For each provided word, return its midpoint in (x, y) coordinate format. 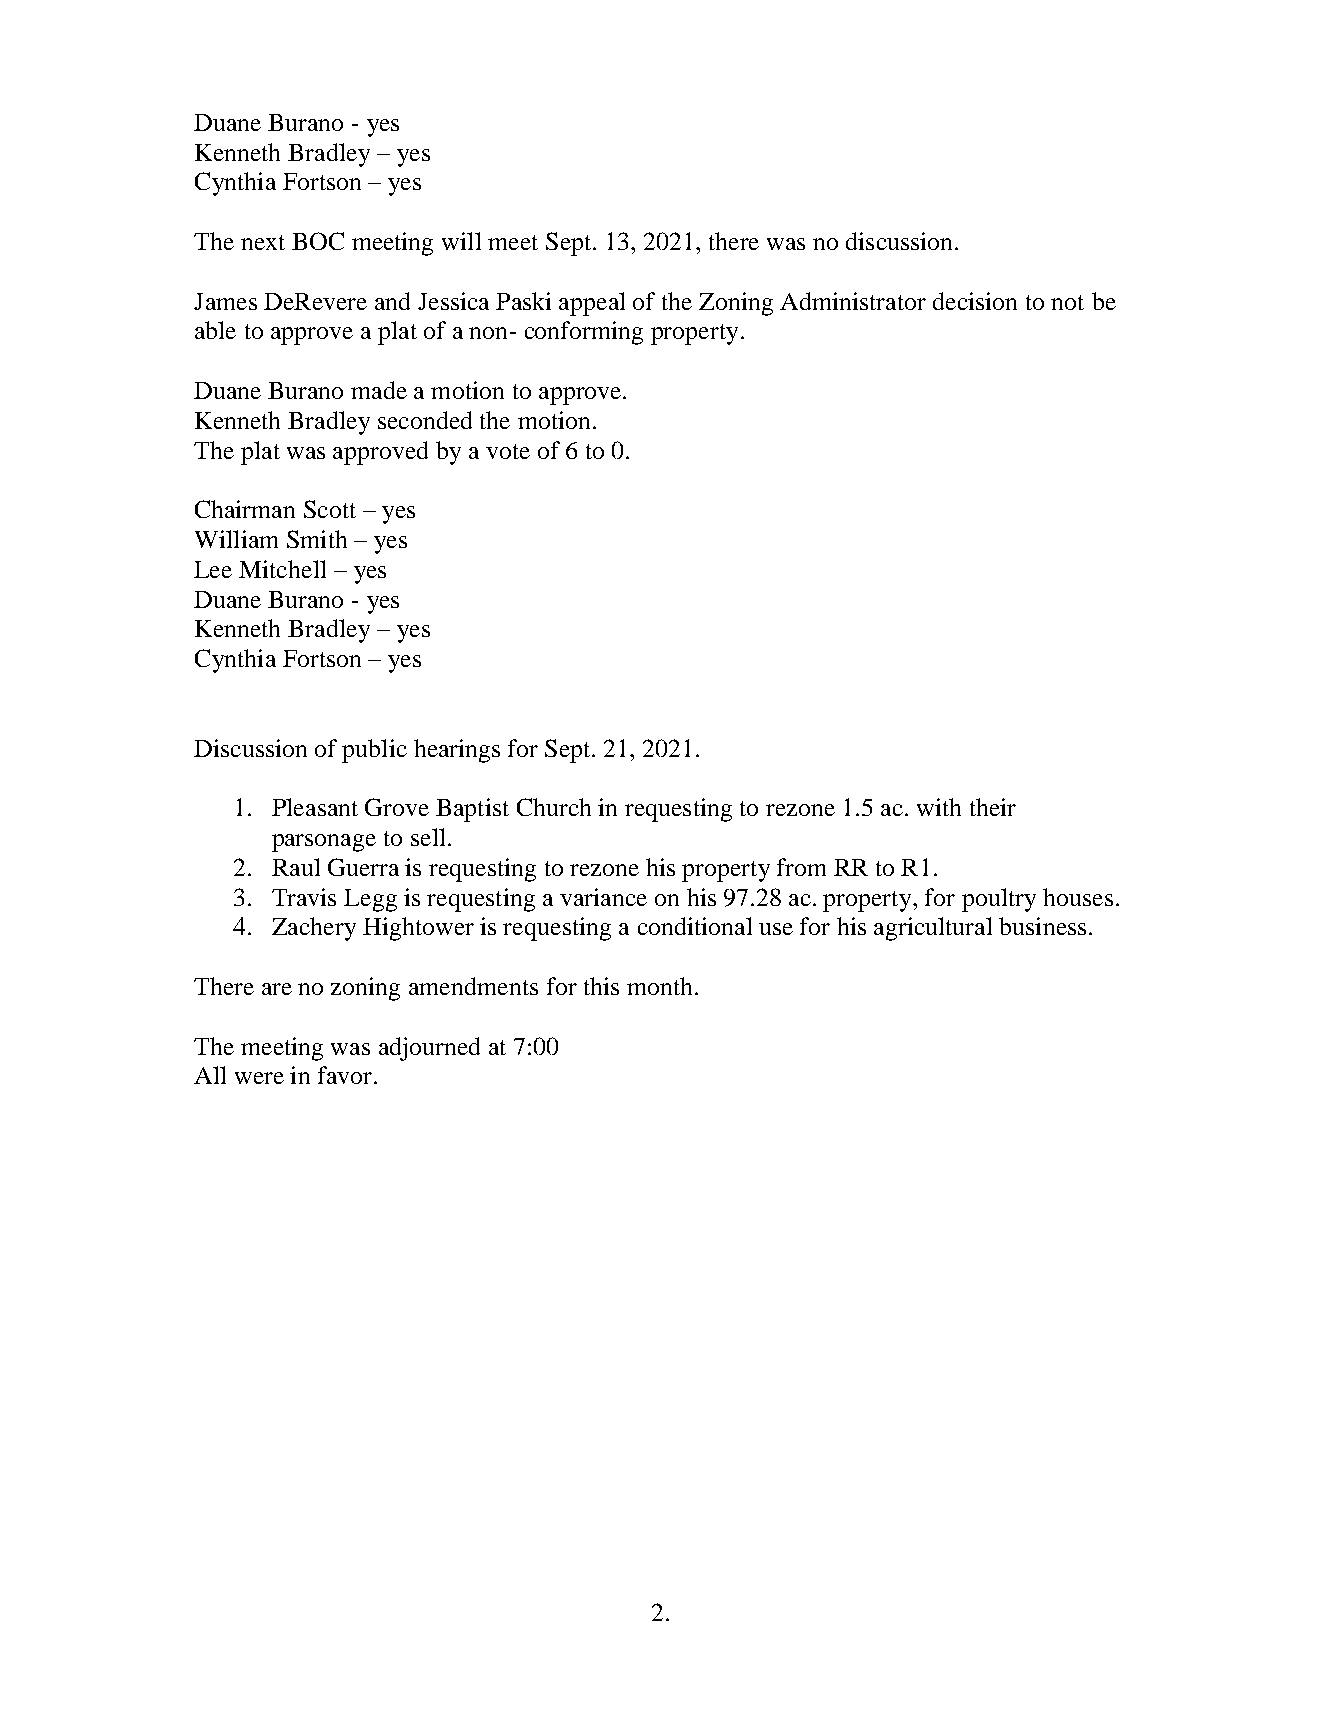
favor (345, 1075)
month (659, 986)
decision (975, 301)
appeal (592, 304)
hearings (457, 751)
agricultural (933, 929)
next (263, 242)
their (993, 807)
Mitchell (282, 569)
